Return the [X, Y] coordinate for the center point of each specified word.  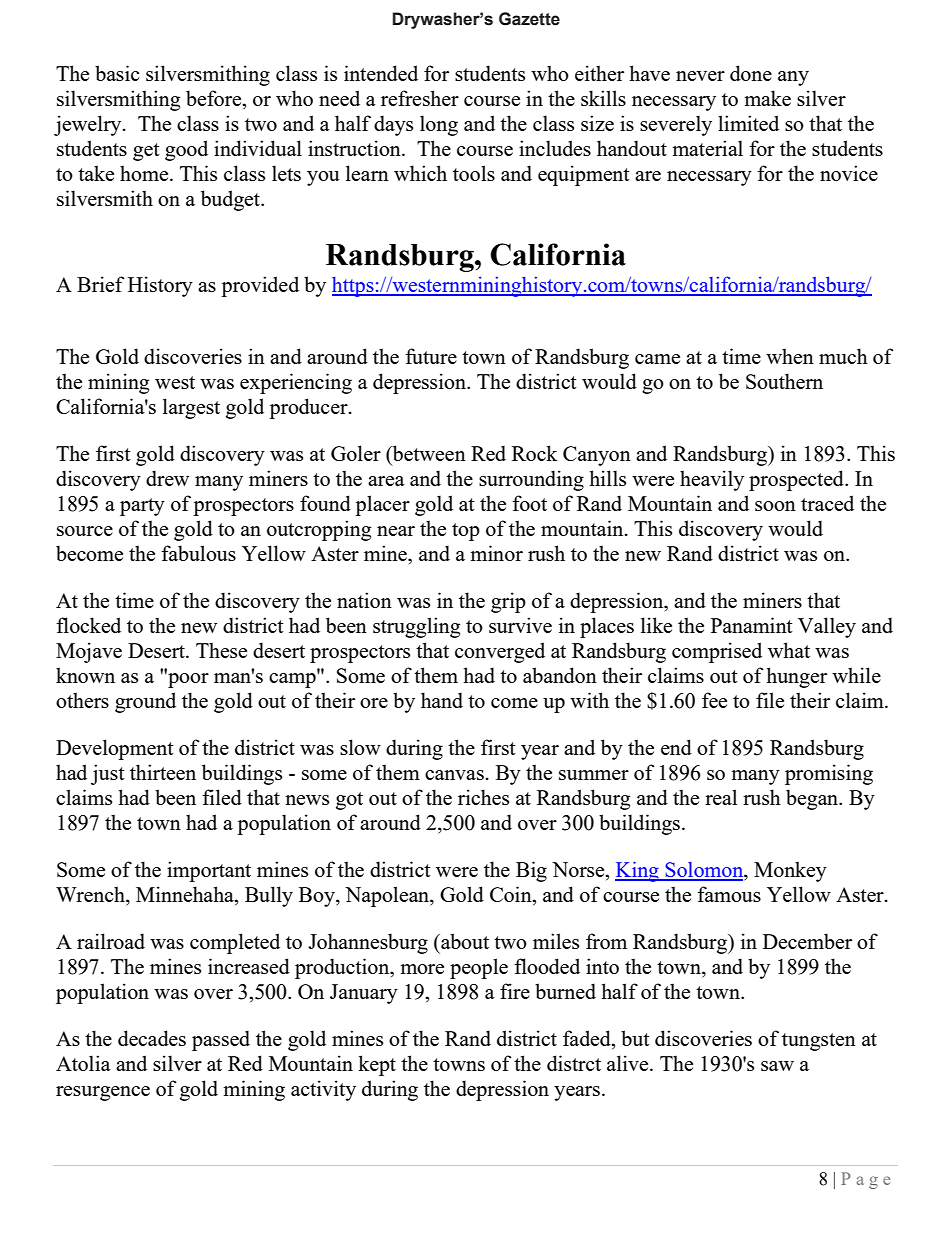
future [431, 356]
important [209, 871]
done [751, 73]
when [790, 356]
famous [729, 894]
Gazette [529, 19]
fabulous [198, 553]
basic [117, 73]
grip [508, 602]
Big [531, 871]
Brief [101, 284]
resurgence [103, 1093]
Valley [827, 627]
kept [377, 1065]
